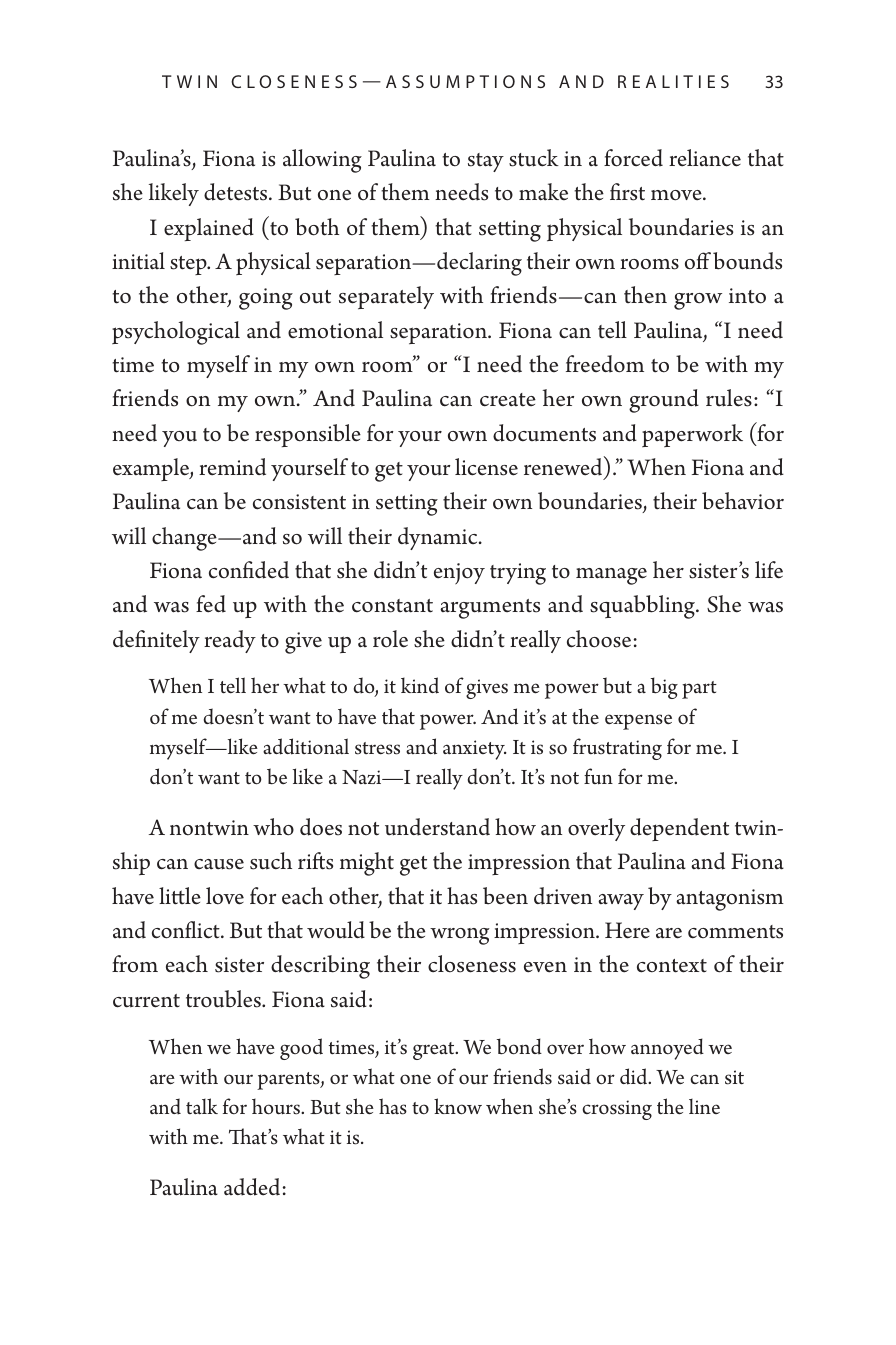 The width and height of the document is (896, 1345). Describe the element at coordinates (237, 192) in the document. I see `detests` at that location.
